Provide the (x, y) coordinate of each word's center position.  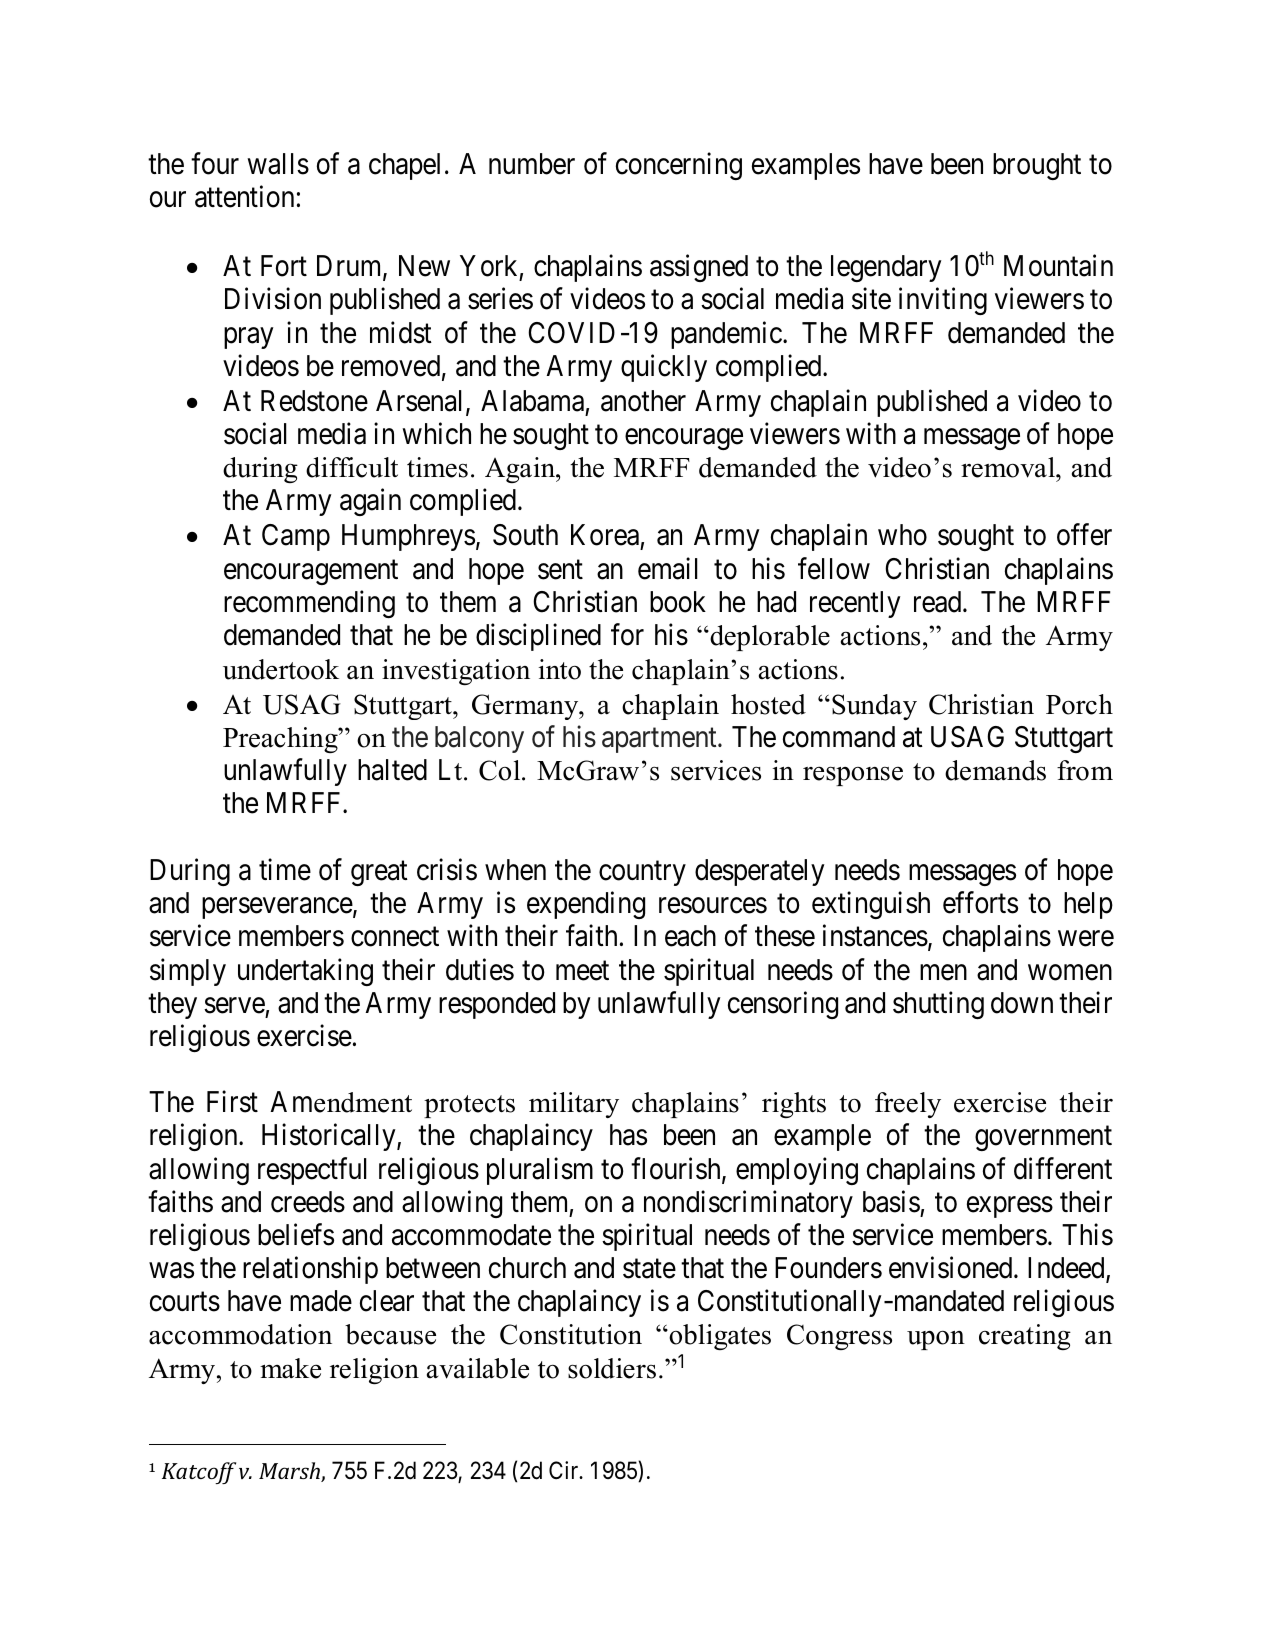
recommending (309, 604)
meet (582, 971)
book (678, 602)
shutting (938, 1005)
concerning (679, 166)
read (939, 602)
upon (936, 1340)
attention (244, 197)
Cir (565, 1470)
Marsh (290, 1472)
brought (1037, 166)
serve (234, 1006)
